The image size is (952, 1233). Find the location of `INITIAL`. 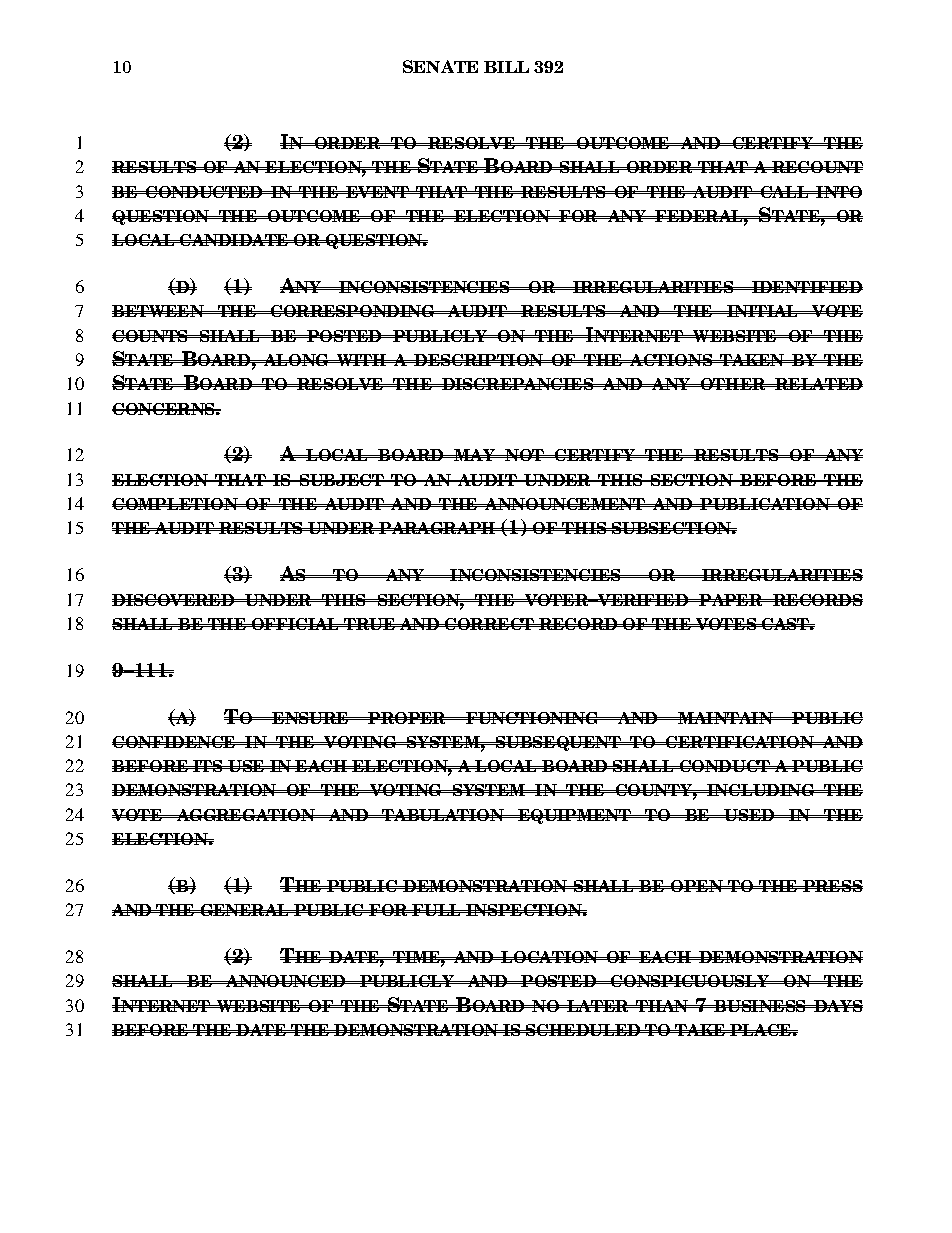

INITIAL is located at coordinates (762, 311).
